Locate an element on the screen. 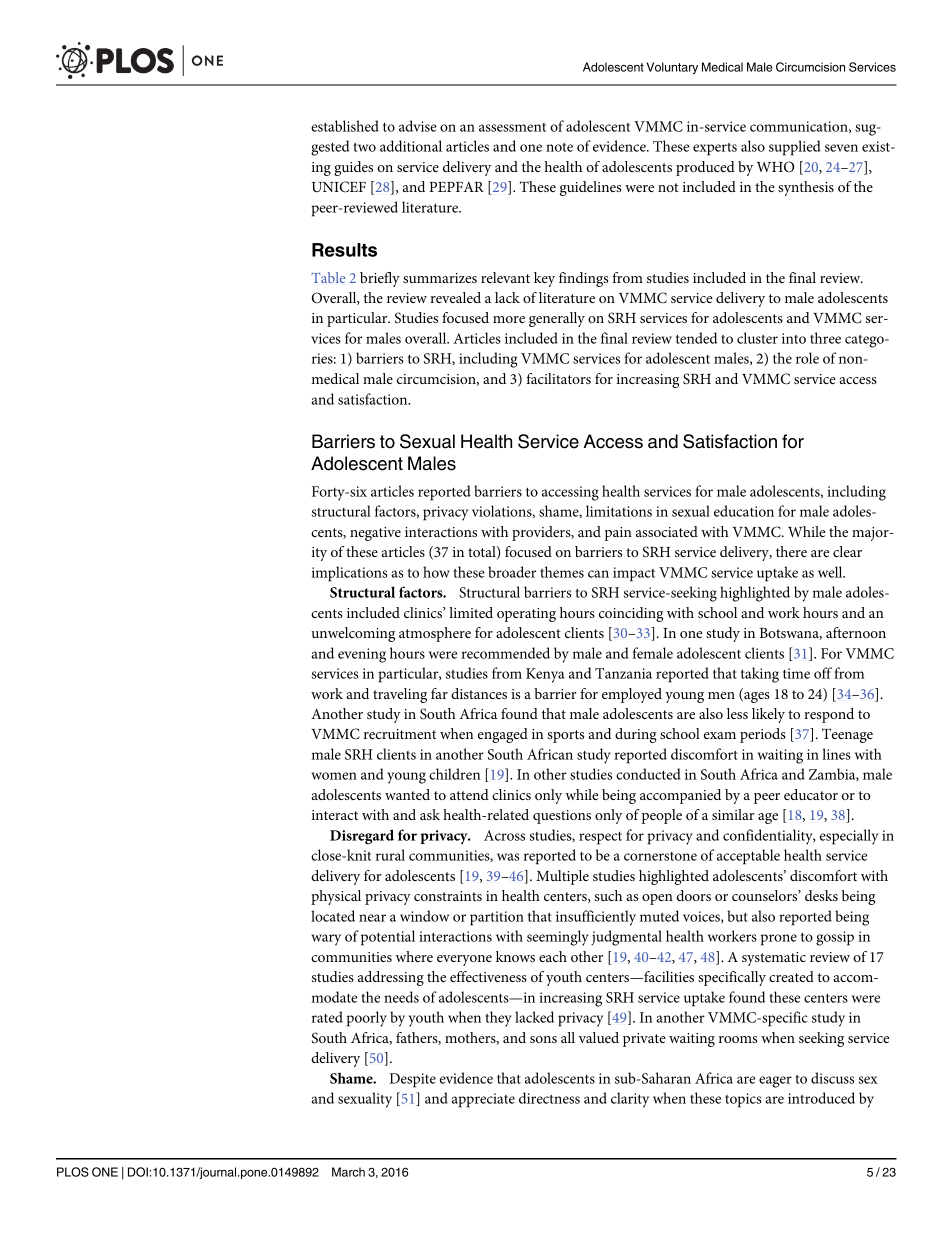  PLOS is located at coordinates (73, 1172).
